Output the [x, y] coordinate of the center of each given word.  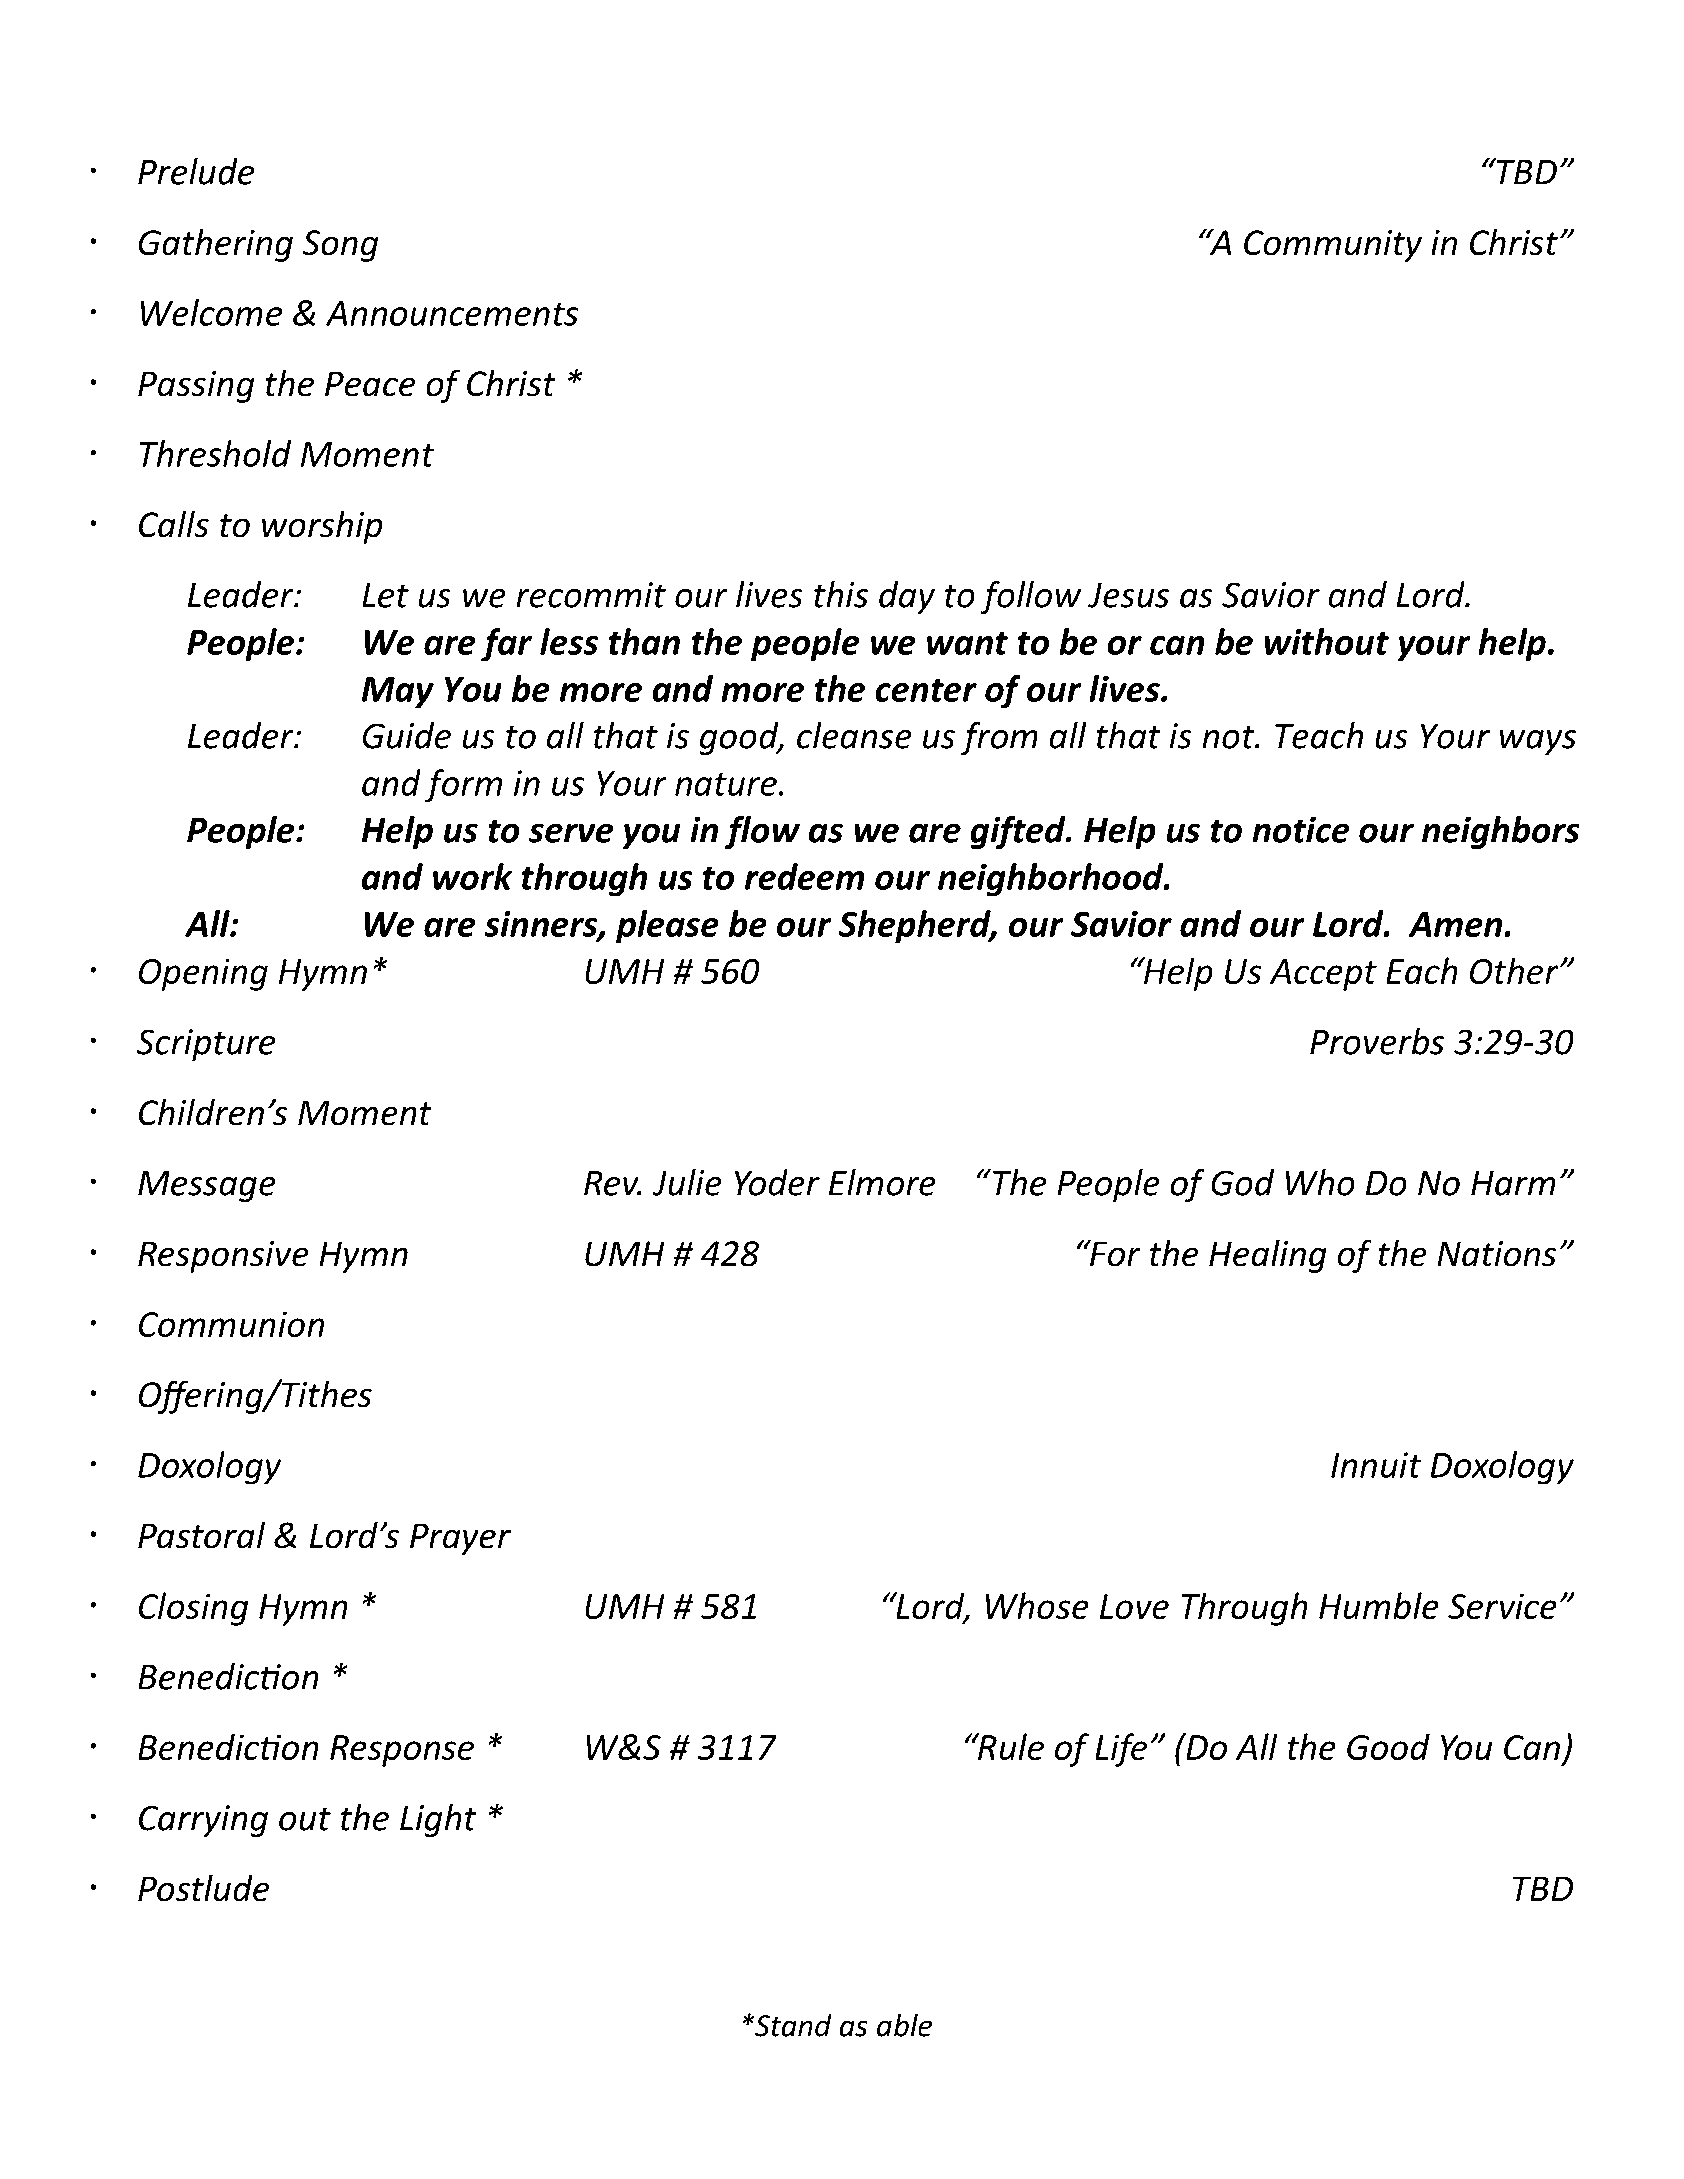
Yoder [777, 1182]
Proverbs [1377, 1041]
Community [1333, 246]
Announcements [452, 313]
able [904, 2025]
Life [1121, 1750]
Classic [393, 90]
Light [438, 1820]
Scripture [206, 1045]
